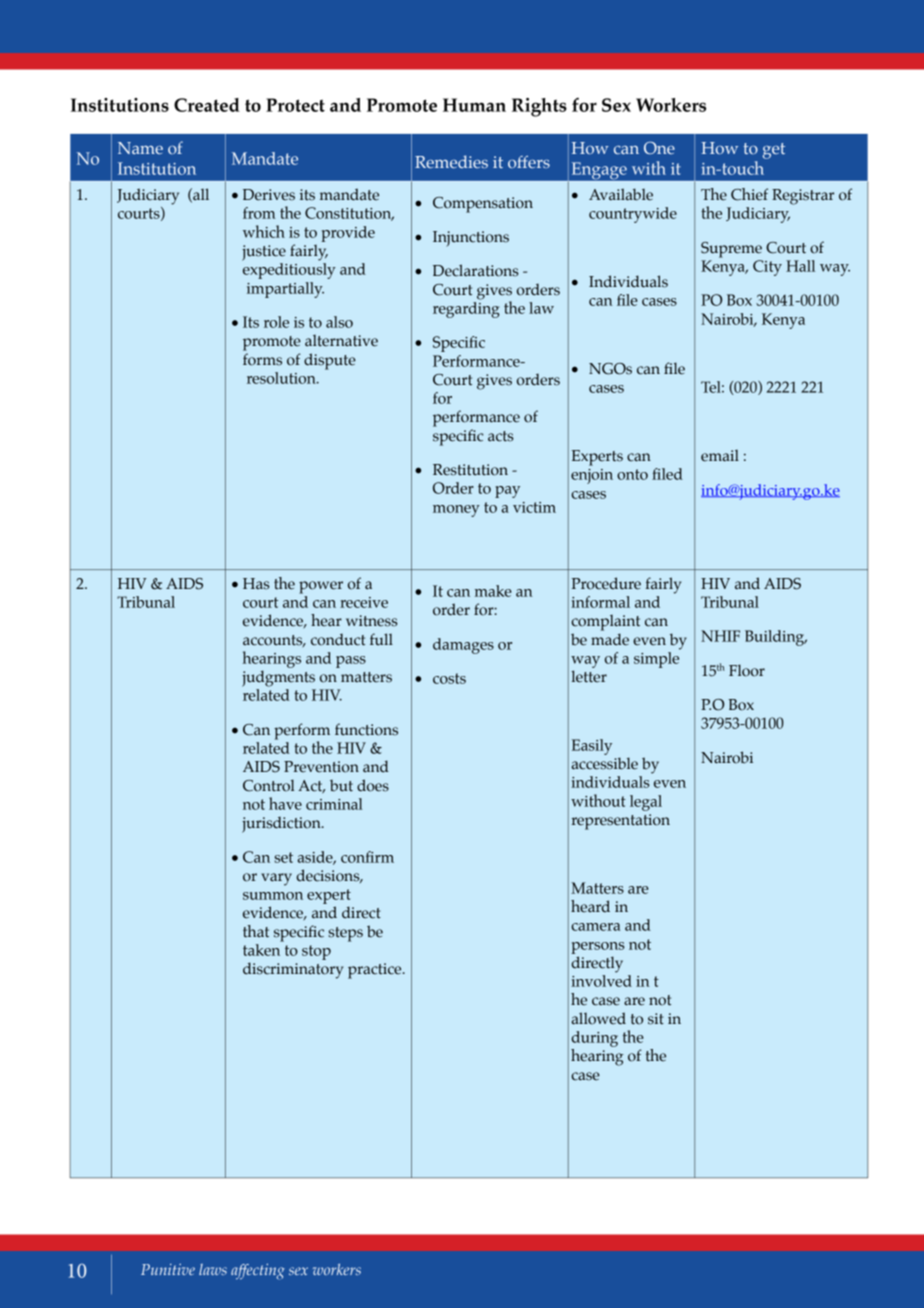 This screenshot has height=1308, width=924. I want to click on does, so click(373, 785).
